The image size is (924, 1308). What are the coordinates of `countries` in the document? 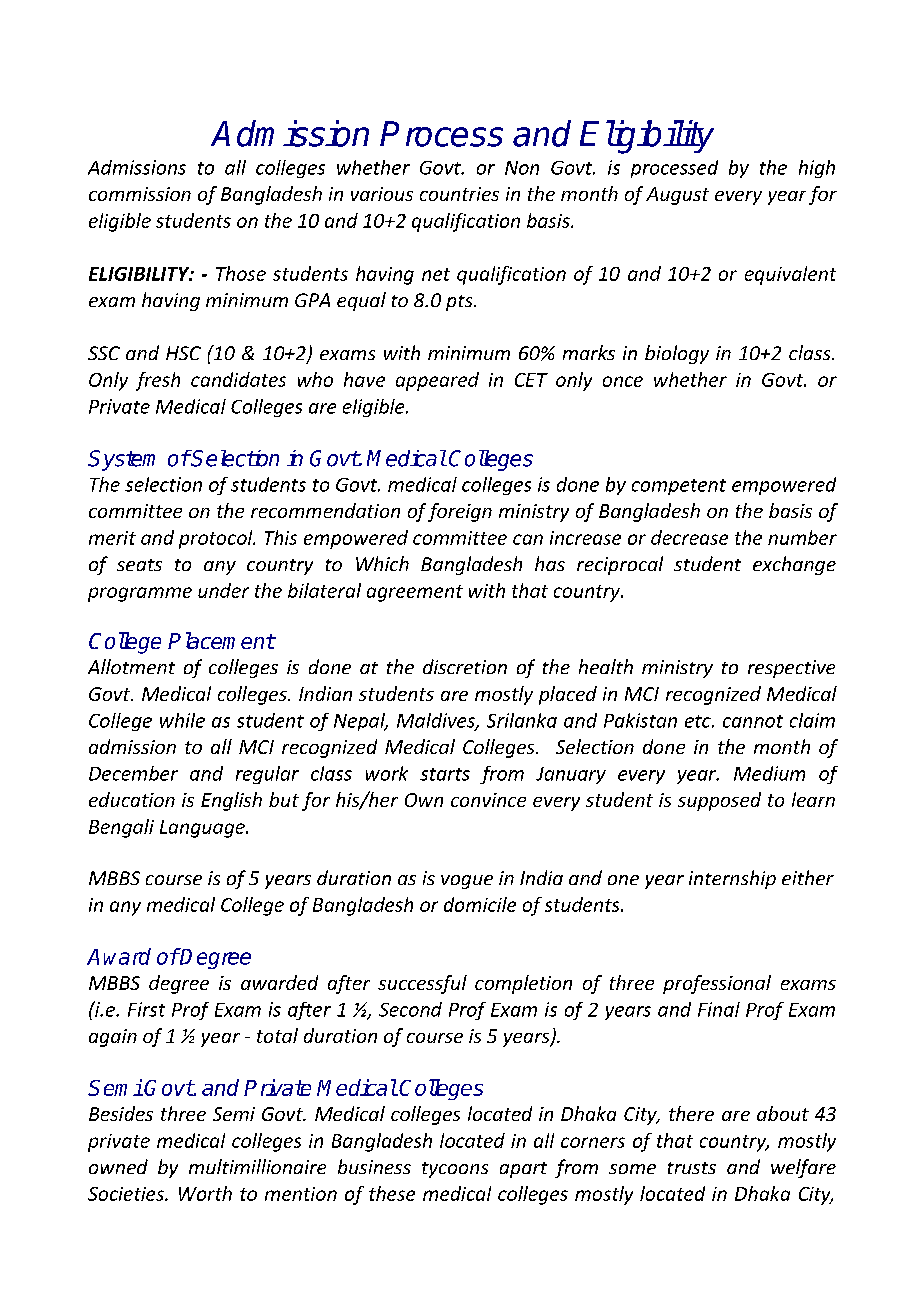 It's located at (459, 194).
